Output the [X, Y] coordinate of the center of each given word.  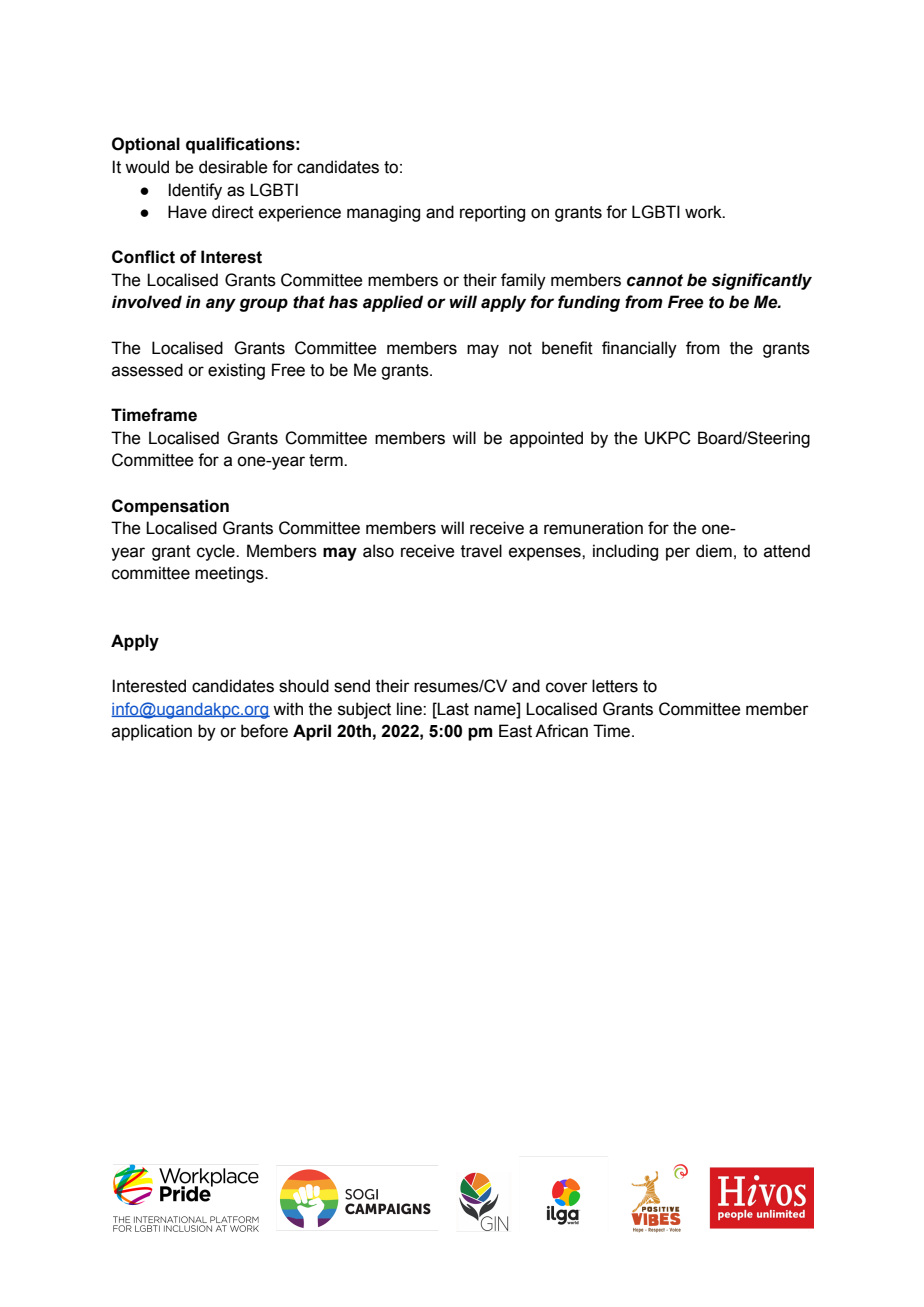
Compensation [170, 507]
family [523, 281]
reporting [492, 213]
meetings [230, 574]
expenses [546, 554]
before [264, 731]
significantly [762, 281]
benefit [567, 348]
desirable [233, 167]
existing [236, 371]
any [221, 305]
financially [639, 349]
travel [481, 551]
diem [714, 551]
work [704, 212]
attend [787, 551]
